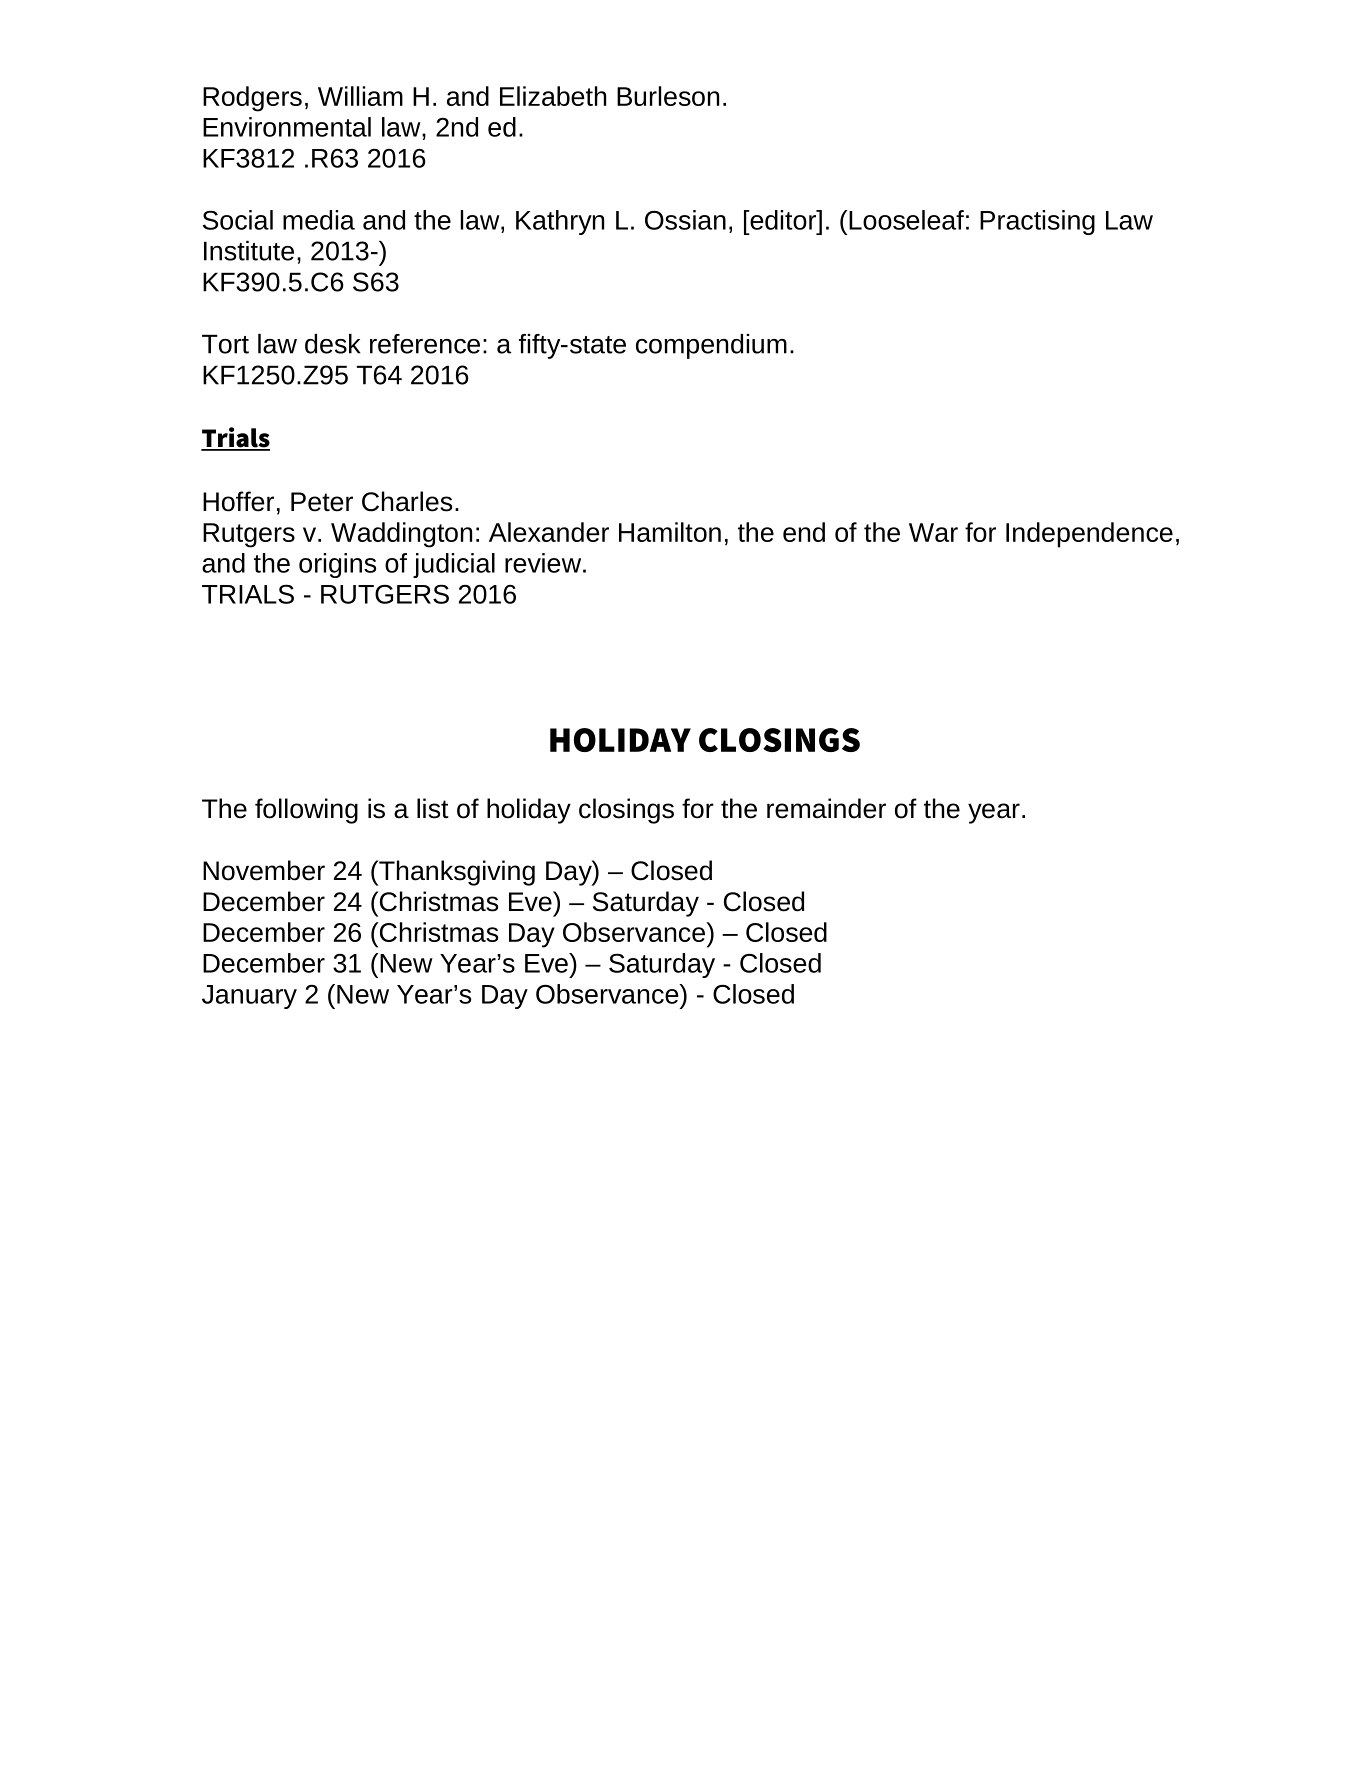  I want to click on Hamilton, so click(670, 532).
